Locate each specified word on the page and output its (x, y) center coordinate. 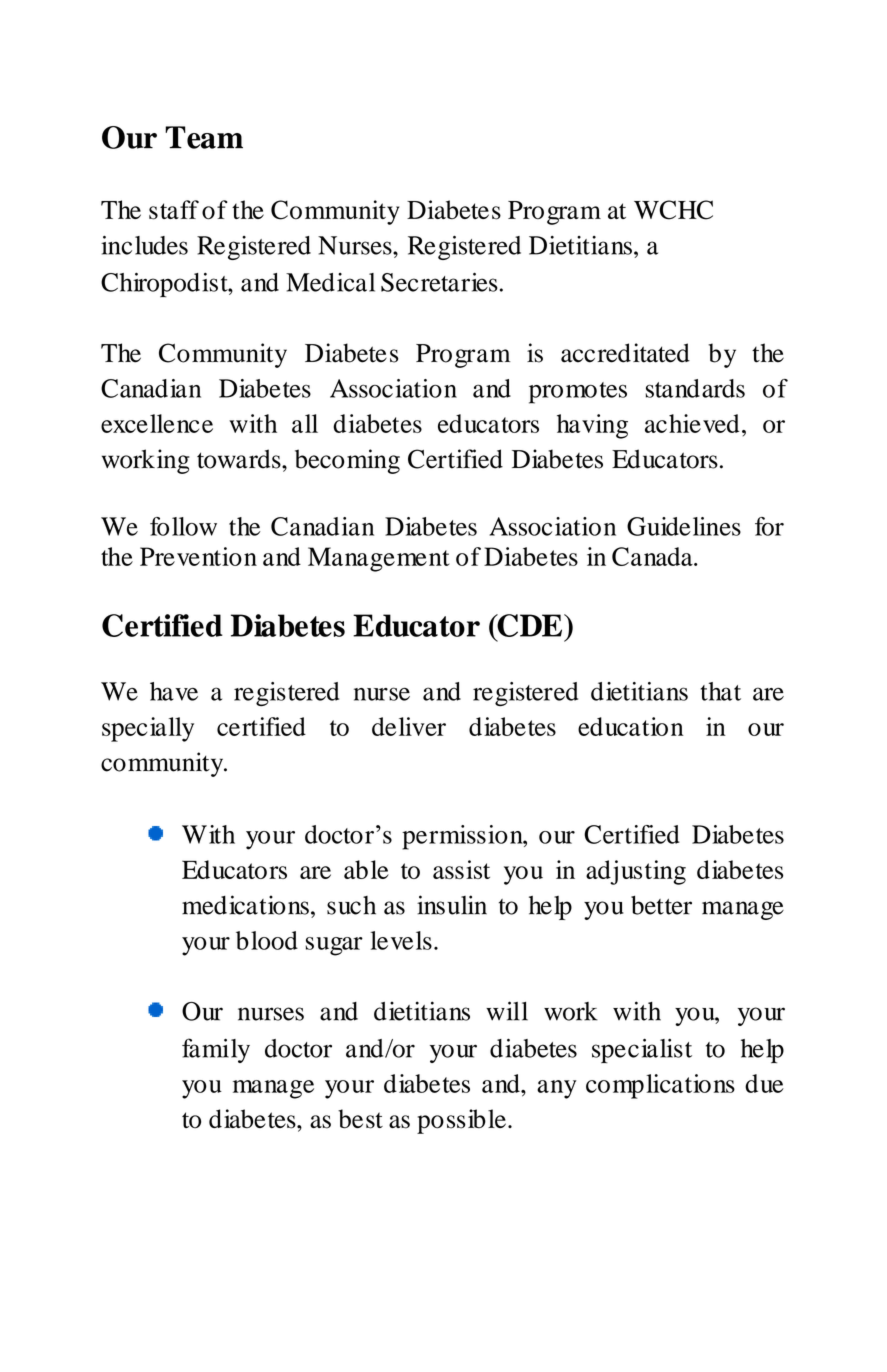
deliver (409, 726)
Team (204, 137)
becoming (347, 461)
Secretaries (439, 282)
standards (695, 388)
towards (240, 459)
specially (148, 729)
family (216, 1050)
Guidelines (684, 526)
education (631, 726)
